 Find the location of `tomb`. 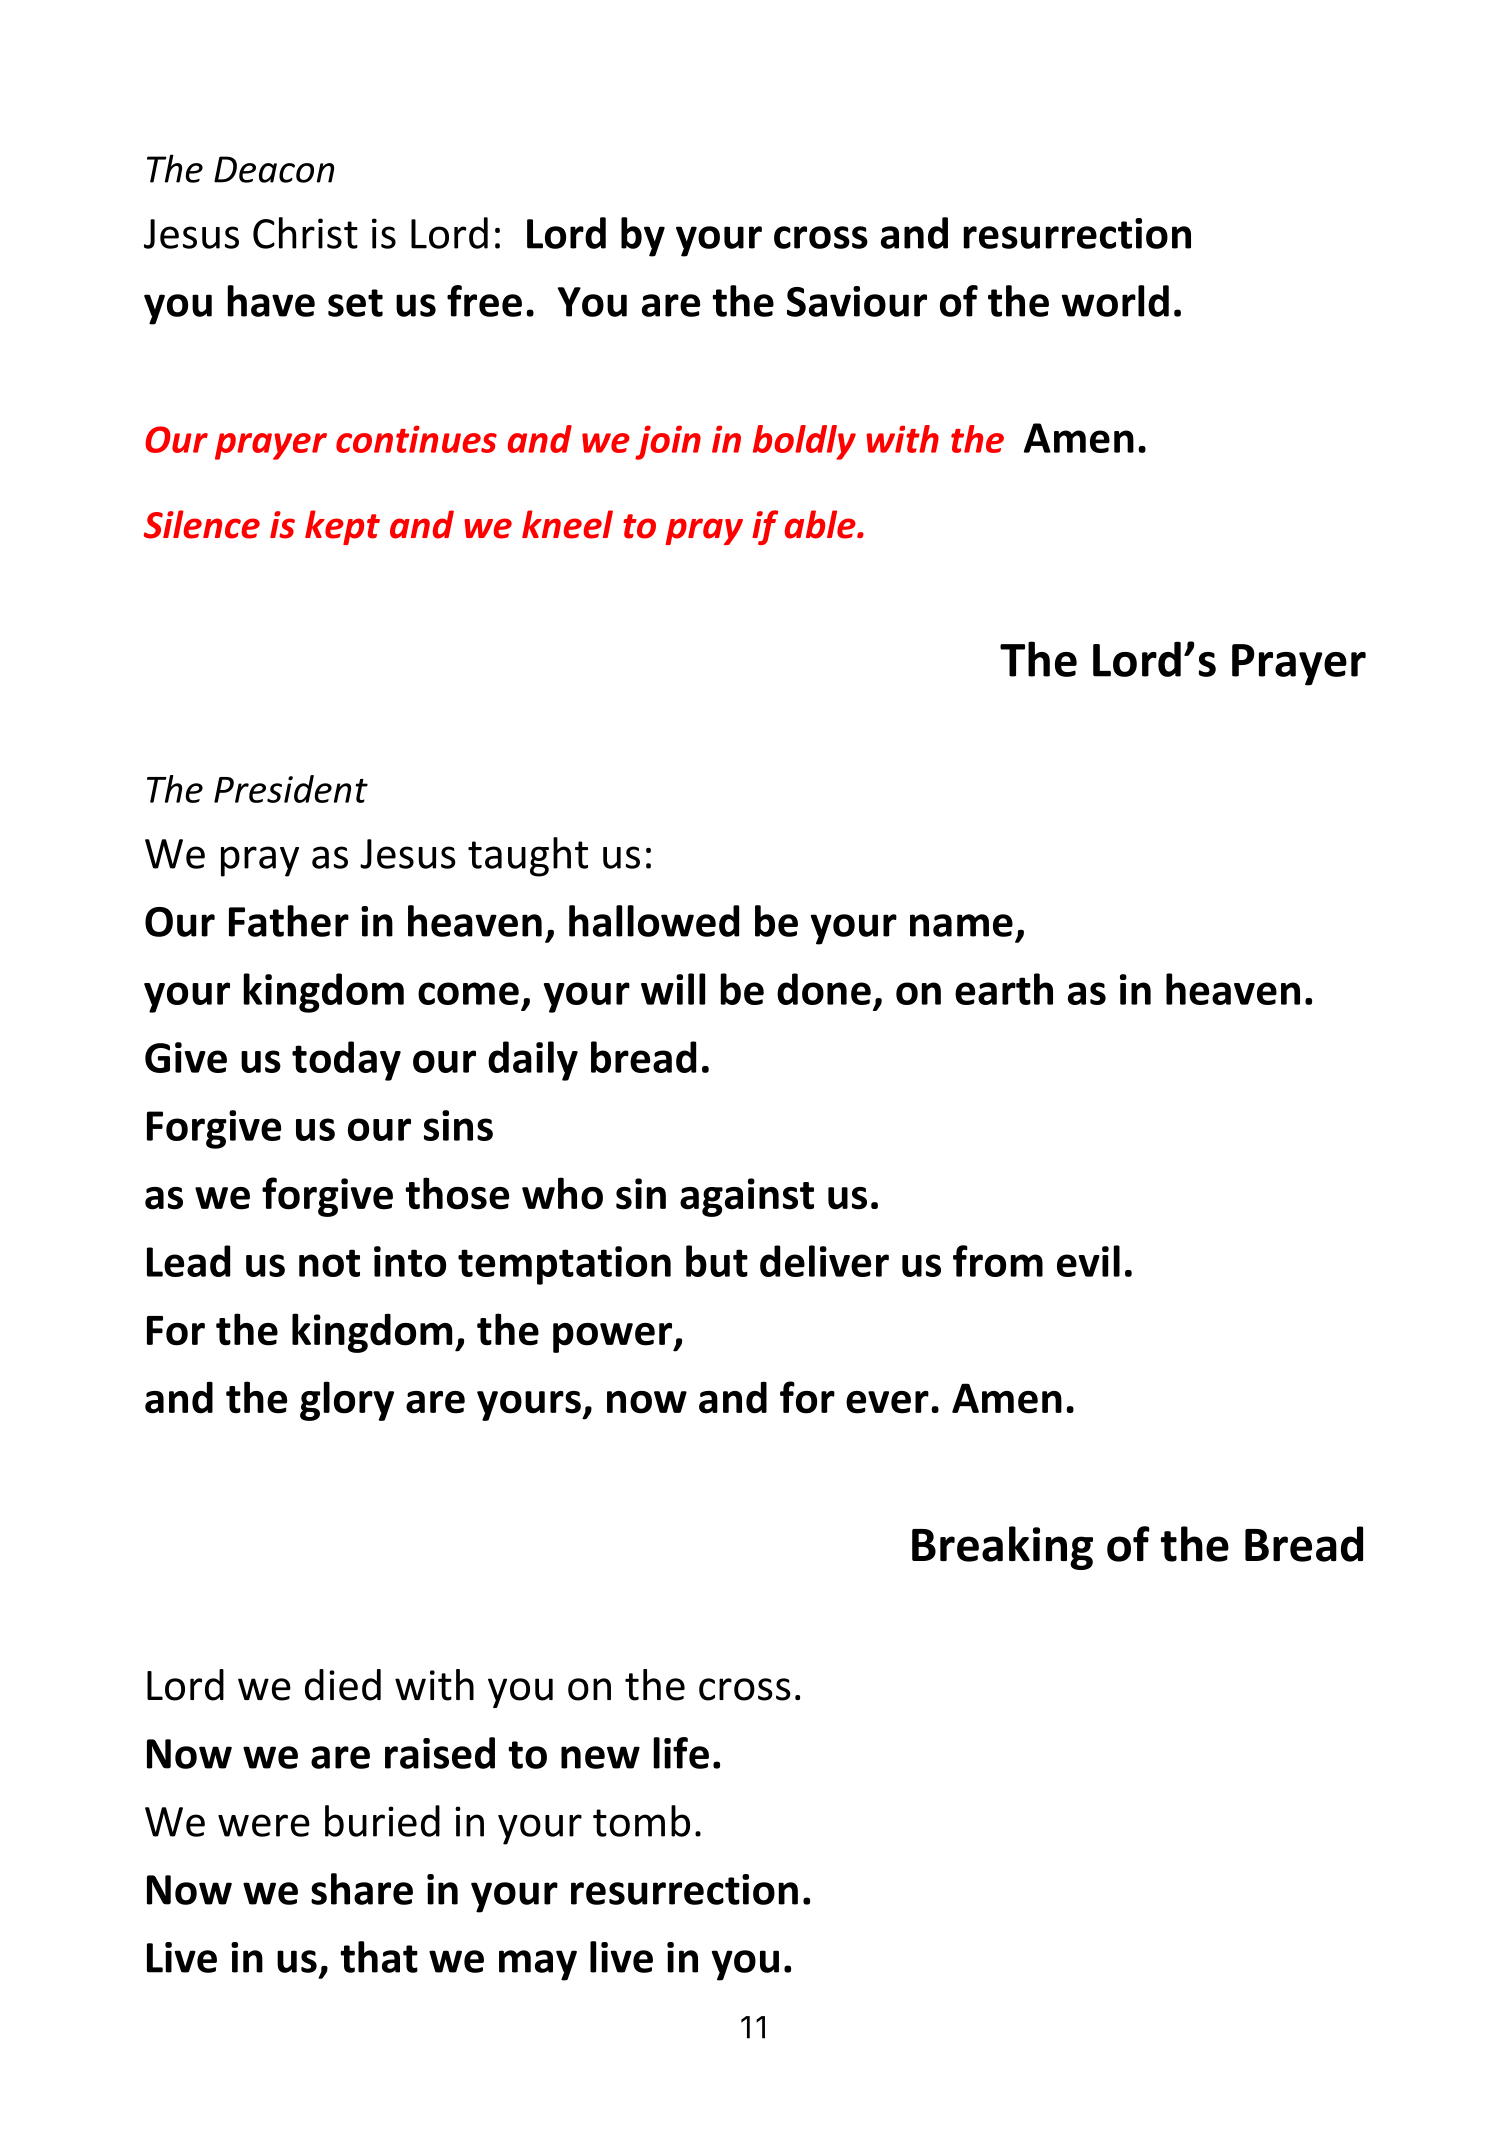

tomb is located at coordinates (641, 1821).
